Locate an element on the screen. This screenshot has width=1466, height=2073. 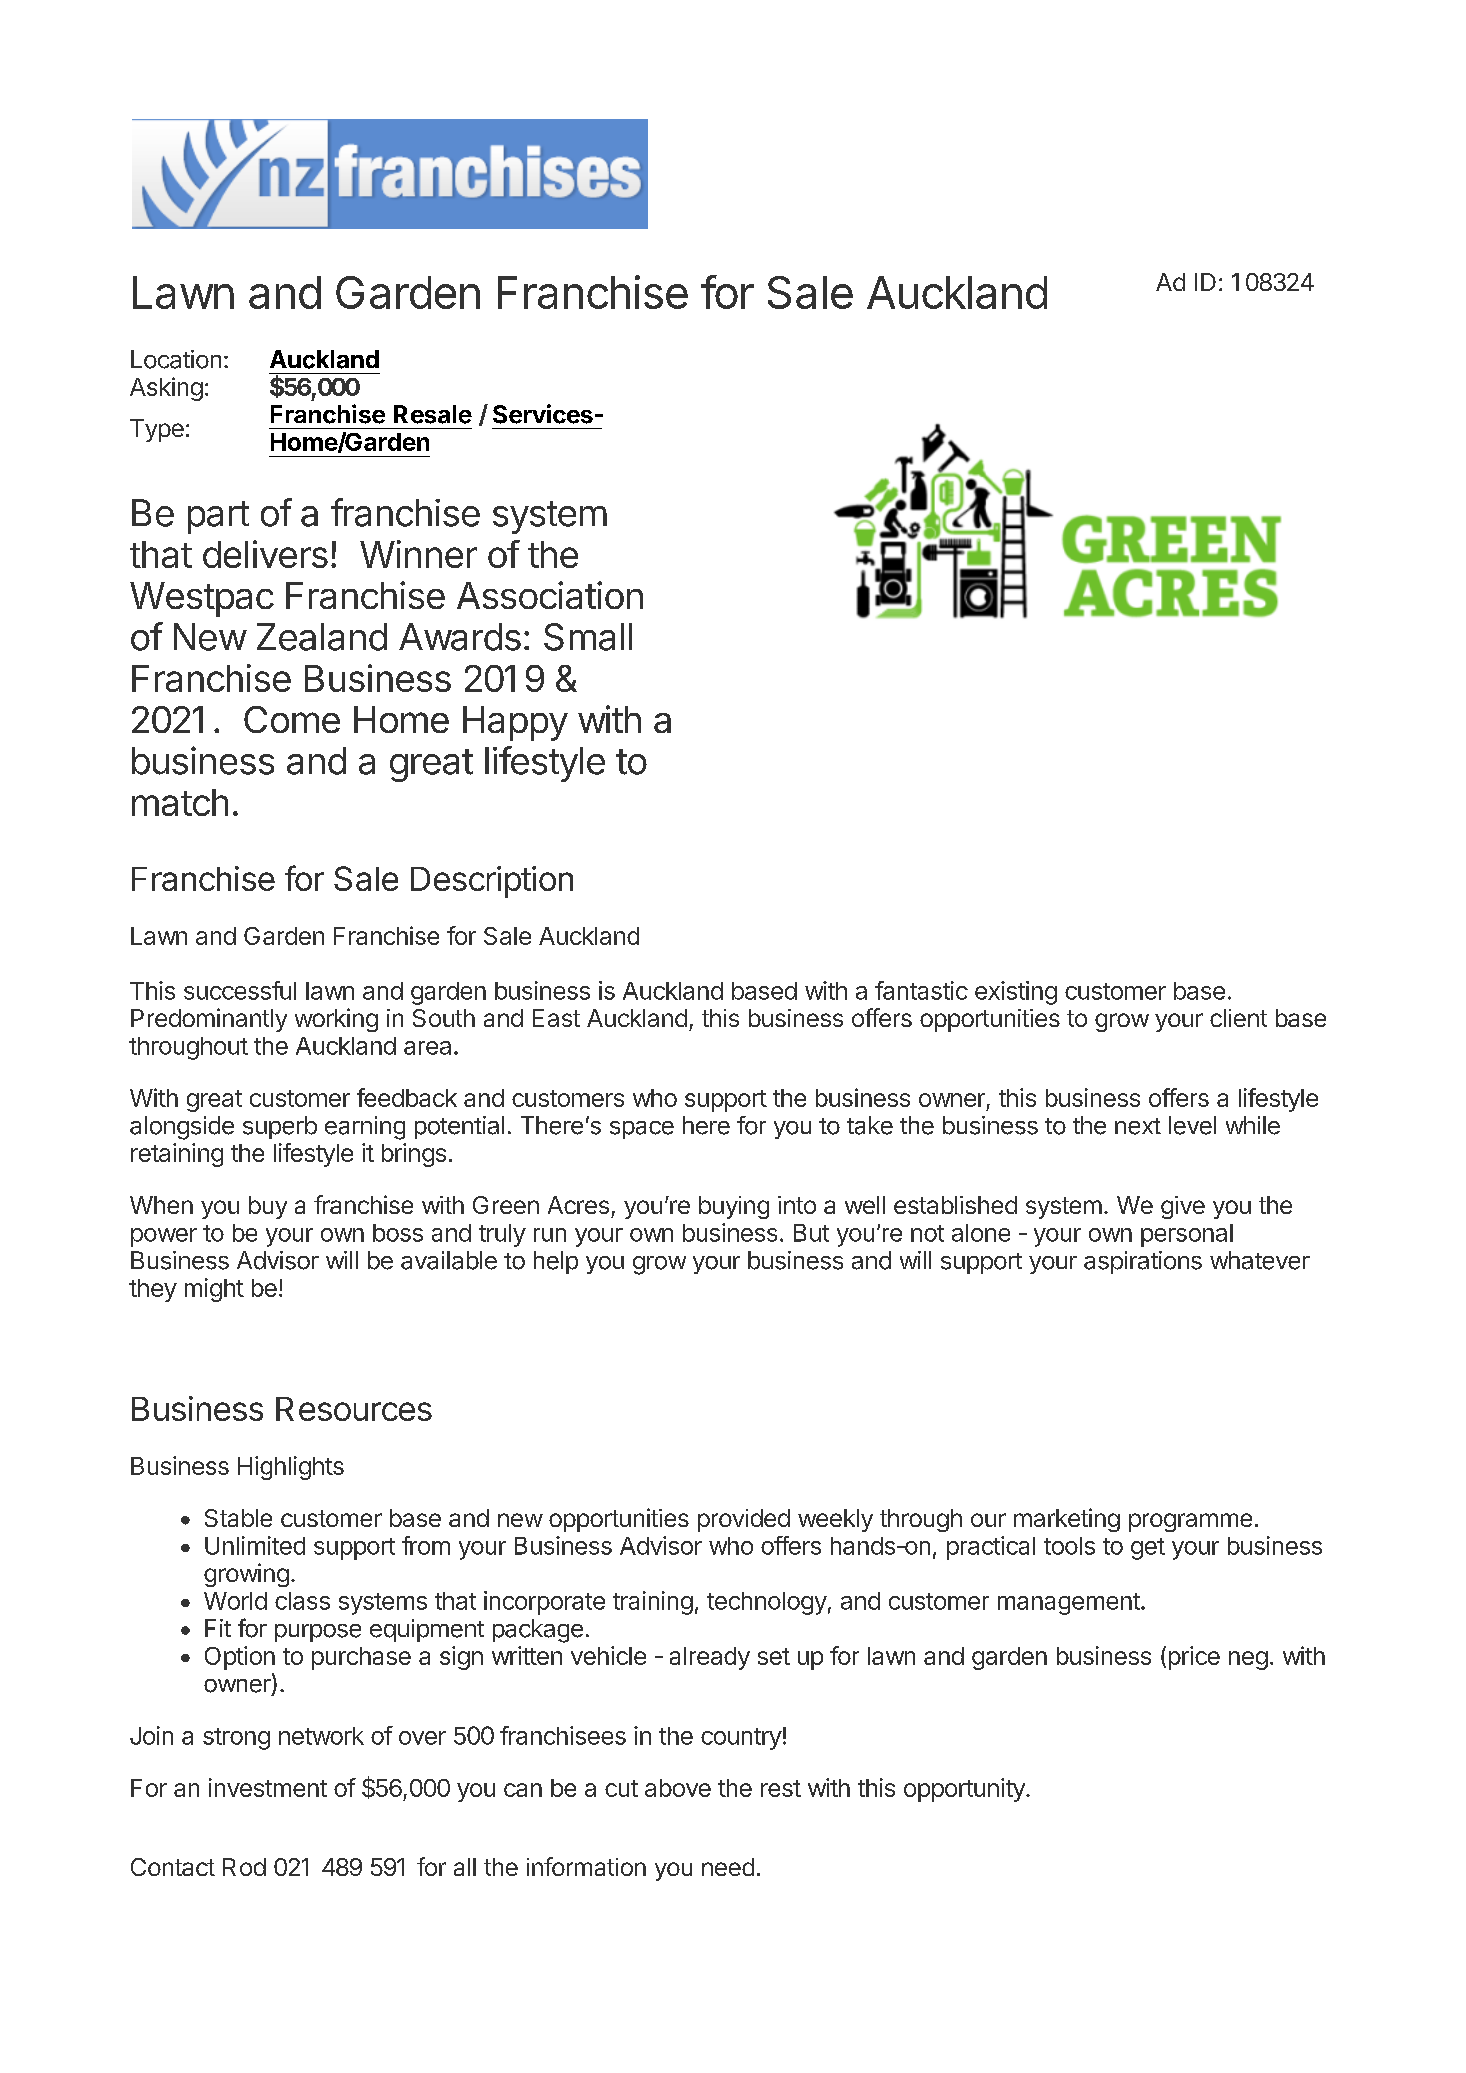
investment is located at coordinates (268, 1787).
